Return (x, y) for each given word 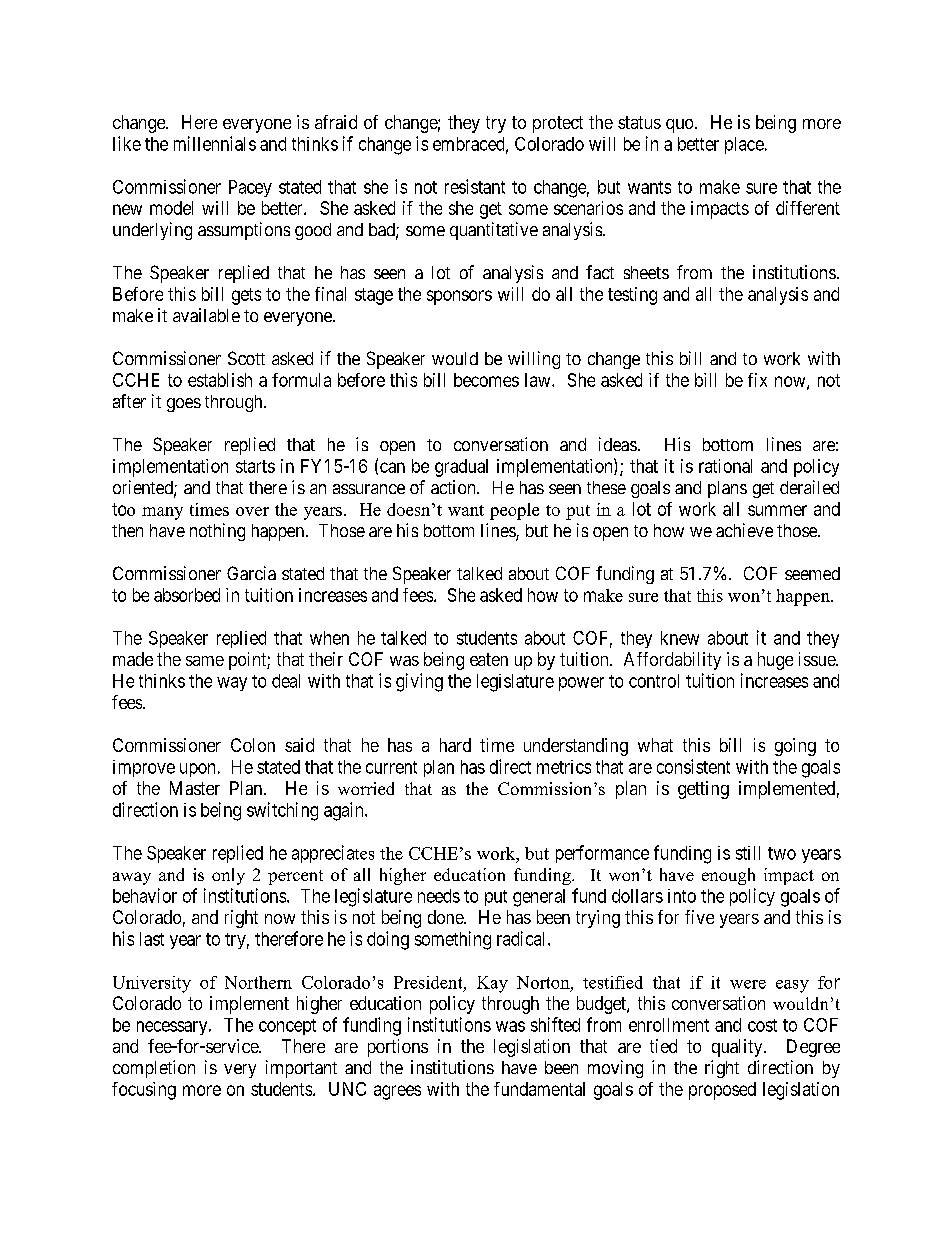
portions (398, 1048)
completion (154, 1069)
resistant (475, 186)
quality (738, 1048)
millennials (215, 143)
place (744, 145)
